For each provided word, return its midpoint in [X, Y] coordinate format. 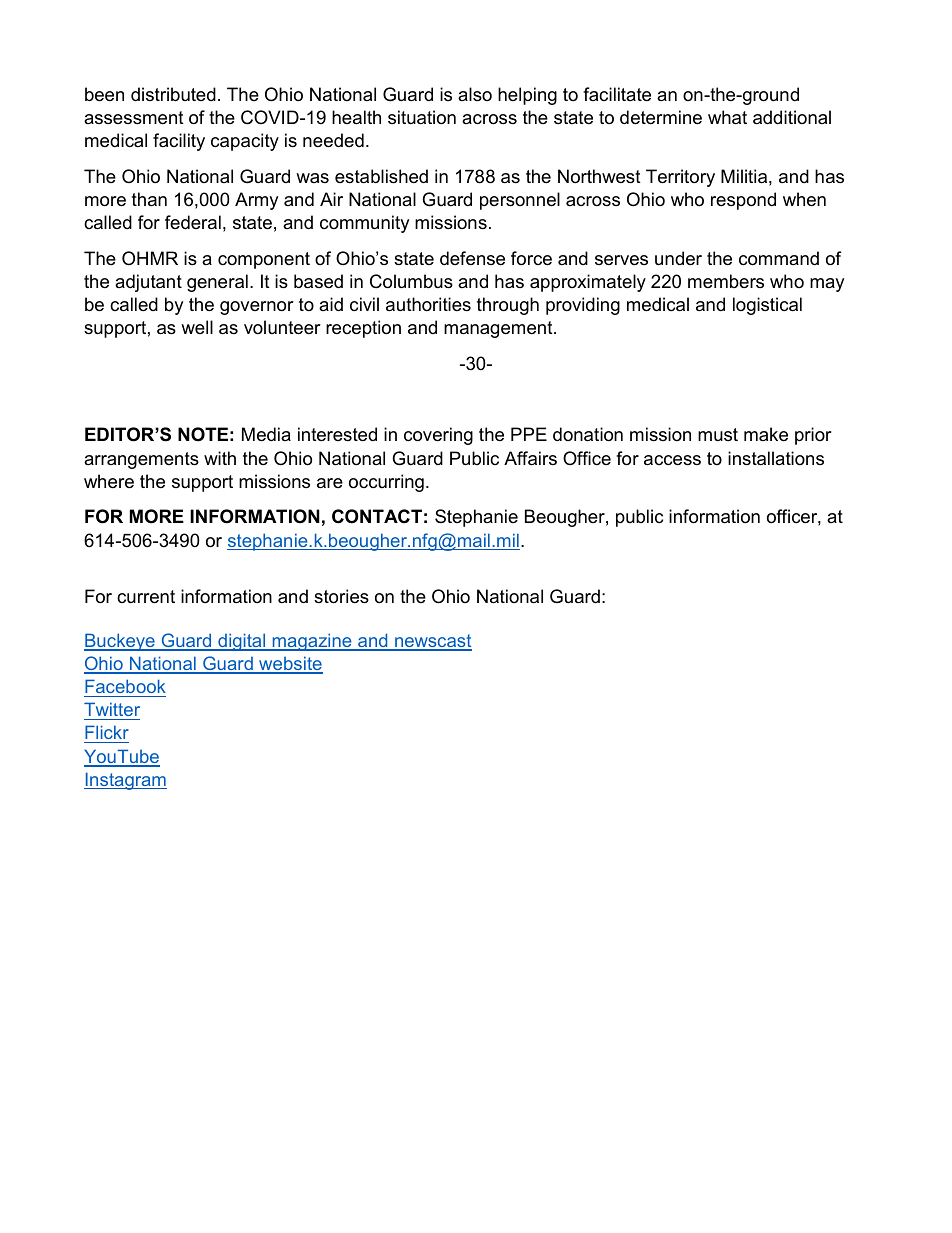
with [220, 458]
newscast [432, 642]
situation [422, 117]
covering [438, 436]
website [290, 664]
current [146, 597]
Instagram [125, 781]
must [718, 434]
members [726, 281]
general [217, 283]
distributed [173, 94]
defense [472, 258]
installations [776, 458]
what [727, 117]
